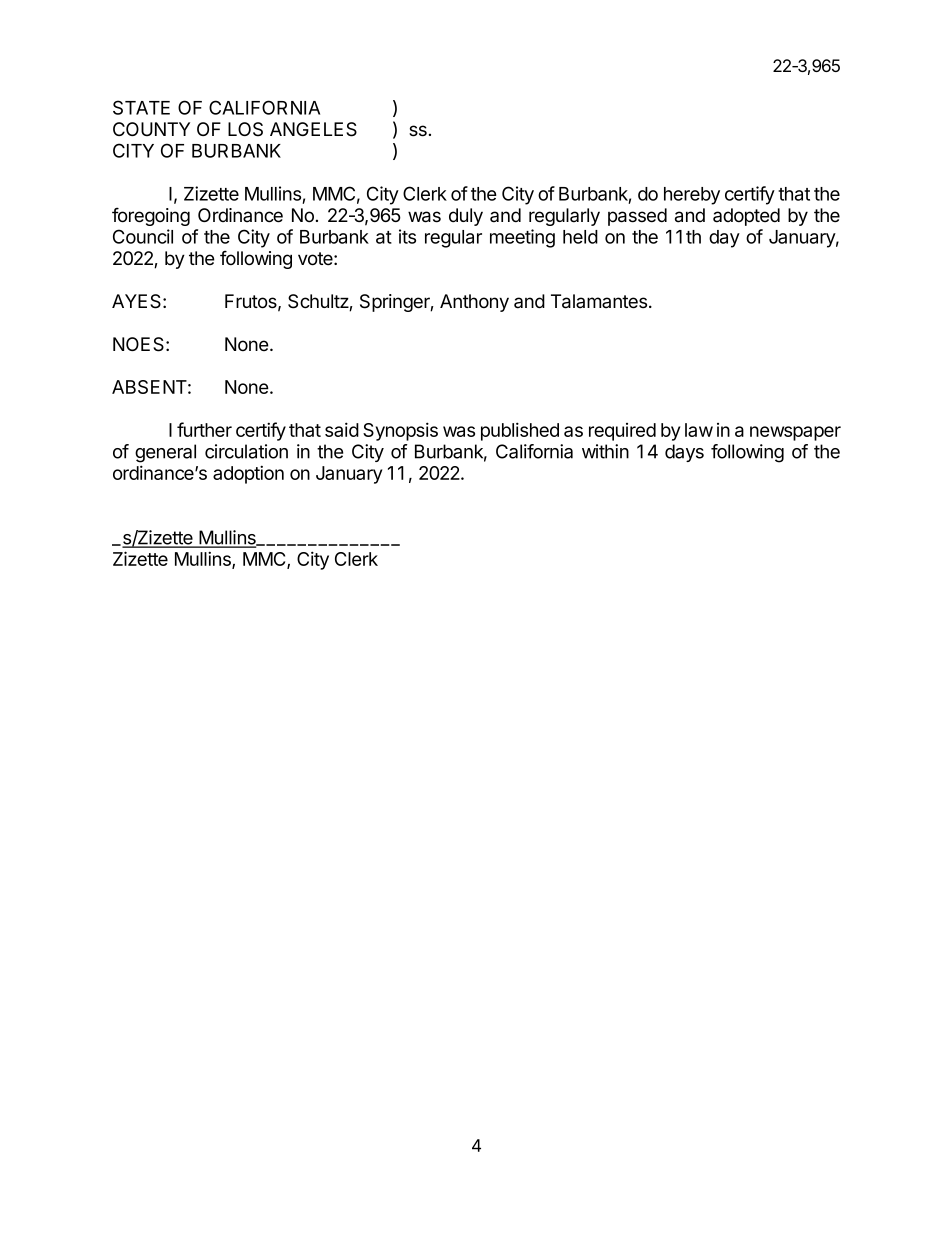  What do you see at coordinates (474, 303) in the image?
I see `Anthony` at bounding box center [474, 303].
